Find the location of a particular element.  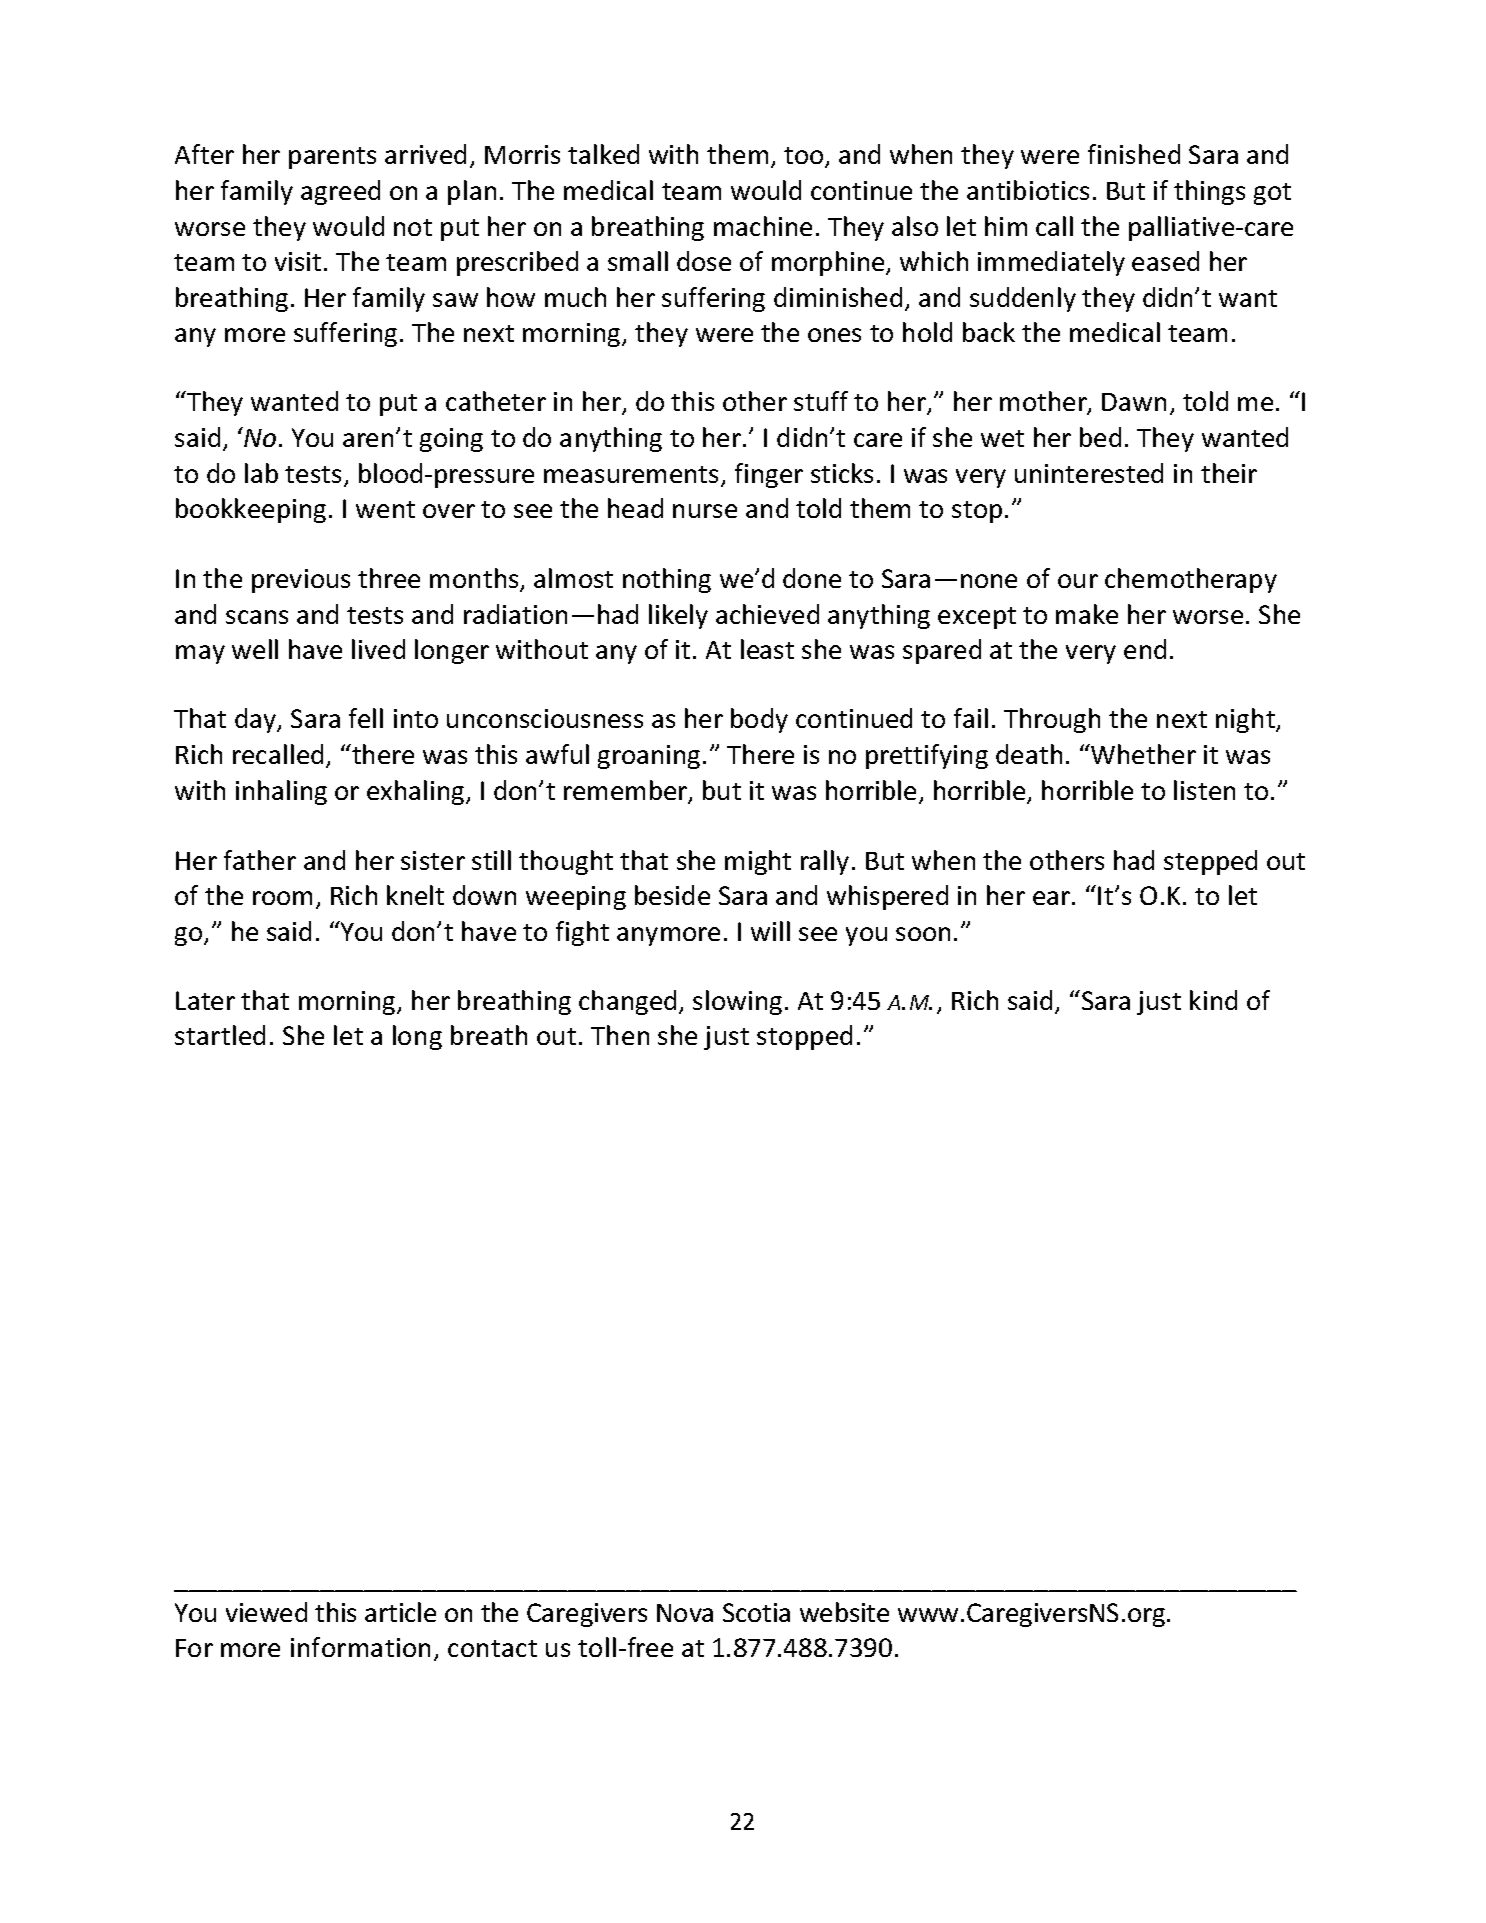

kind is located at coordinates (1213, 1000).
